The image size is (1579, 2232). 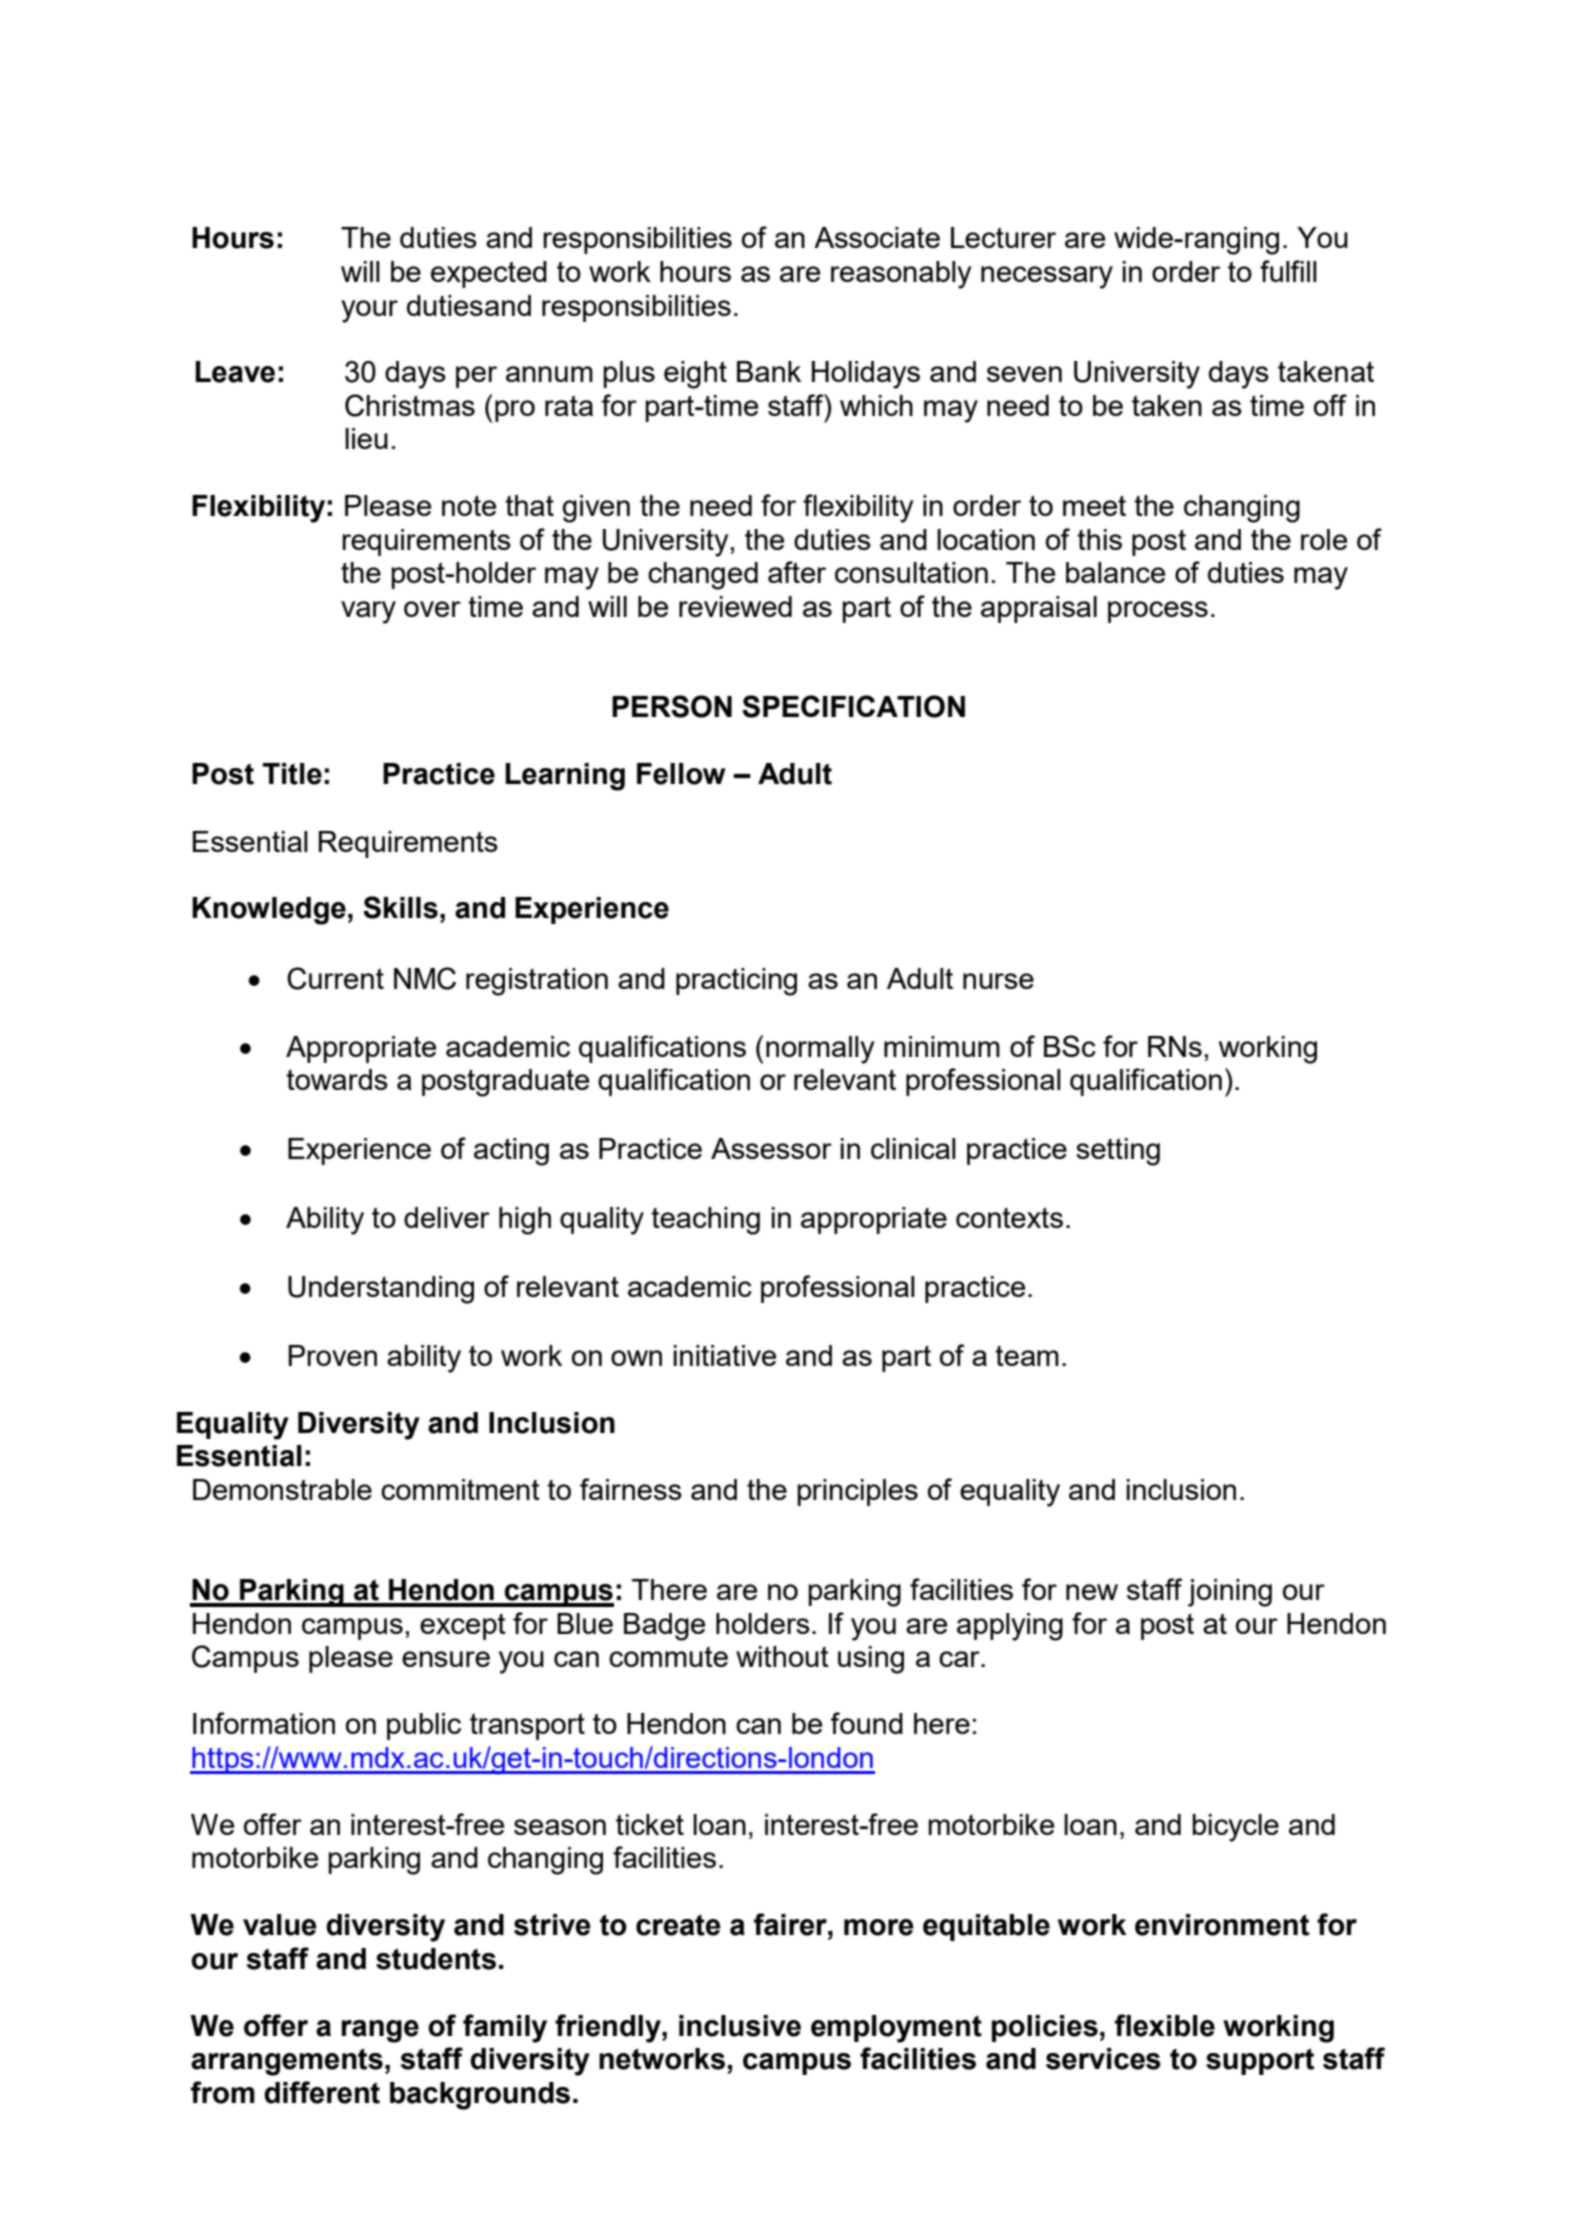 What do you see at coordinates (292, 774) in the screenshot?
I see `Title` at bounding box center [292, 774].
